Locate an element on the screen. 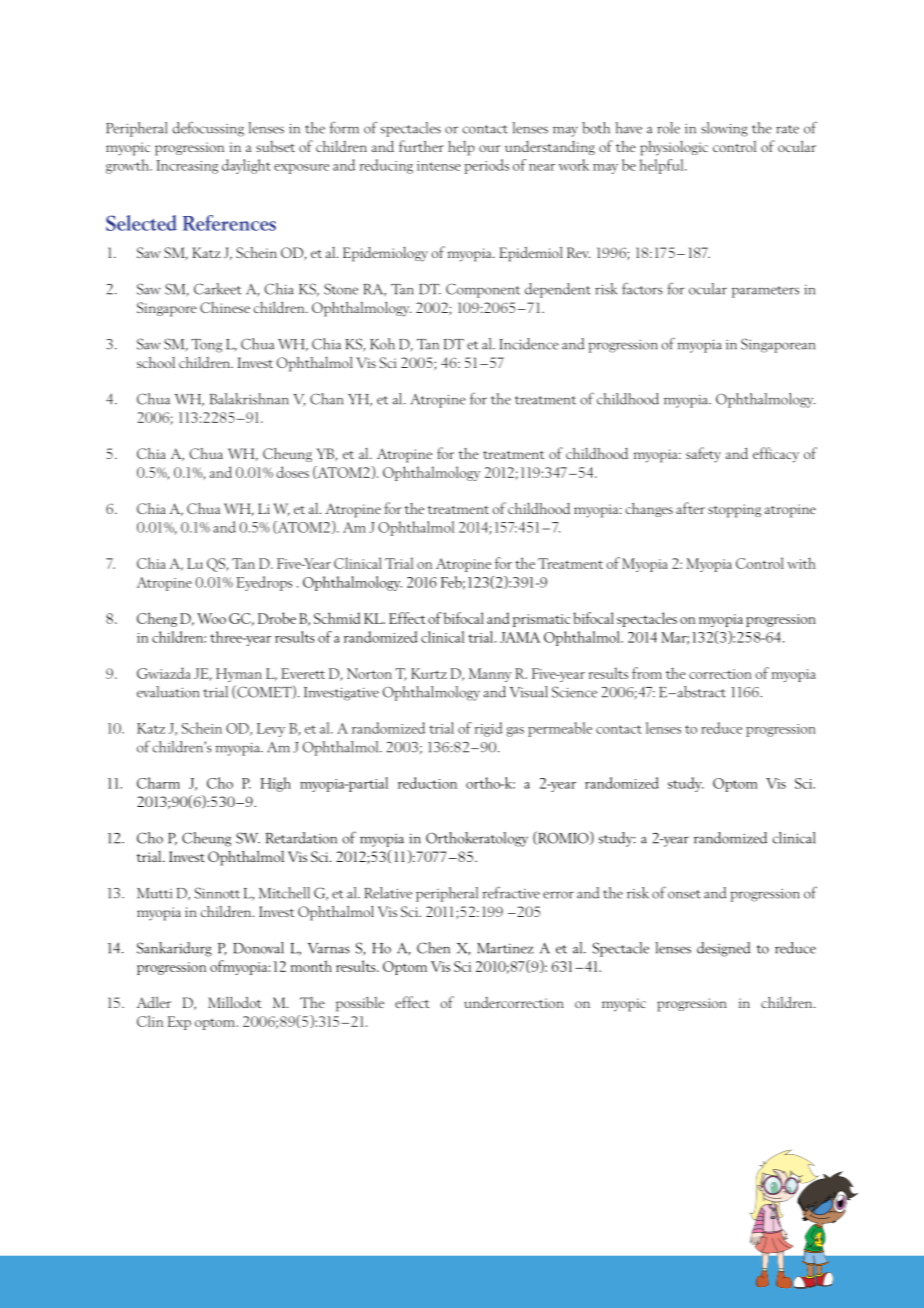 The image size is (924, 1308). Adler is located at coordinates (154, 1002).
